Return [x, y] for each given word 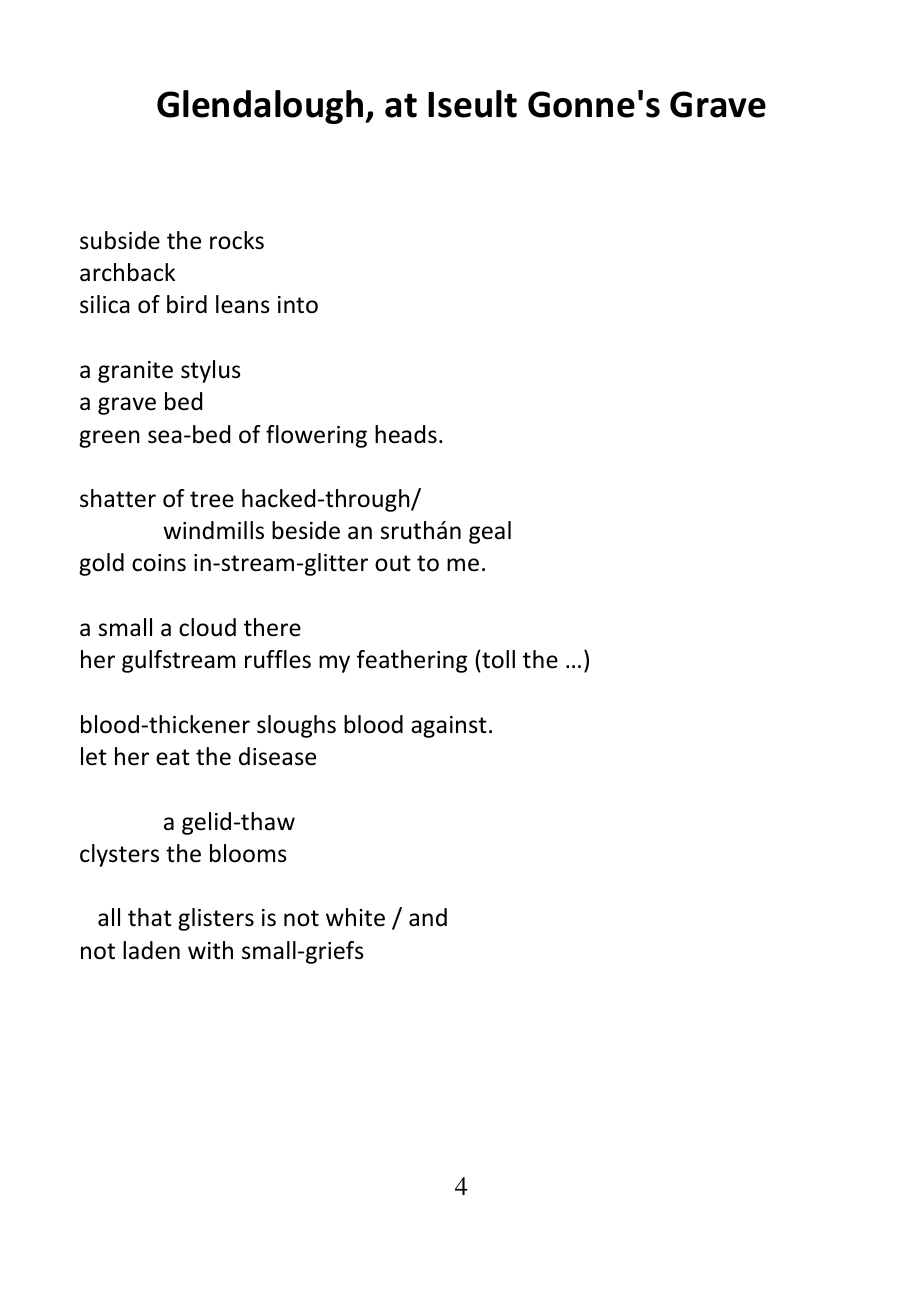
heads [406, 434]
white [355, 917]
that [150, 917]
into [298, 305]
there [272, 627]
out [393, 563]
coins [159, 563]
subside [120, 240]
